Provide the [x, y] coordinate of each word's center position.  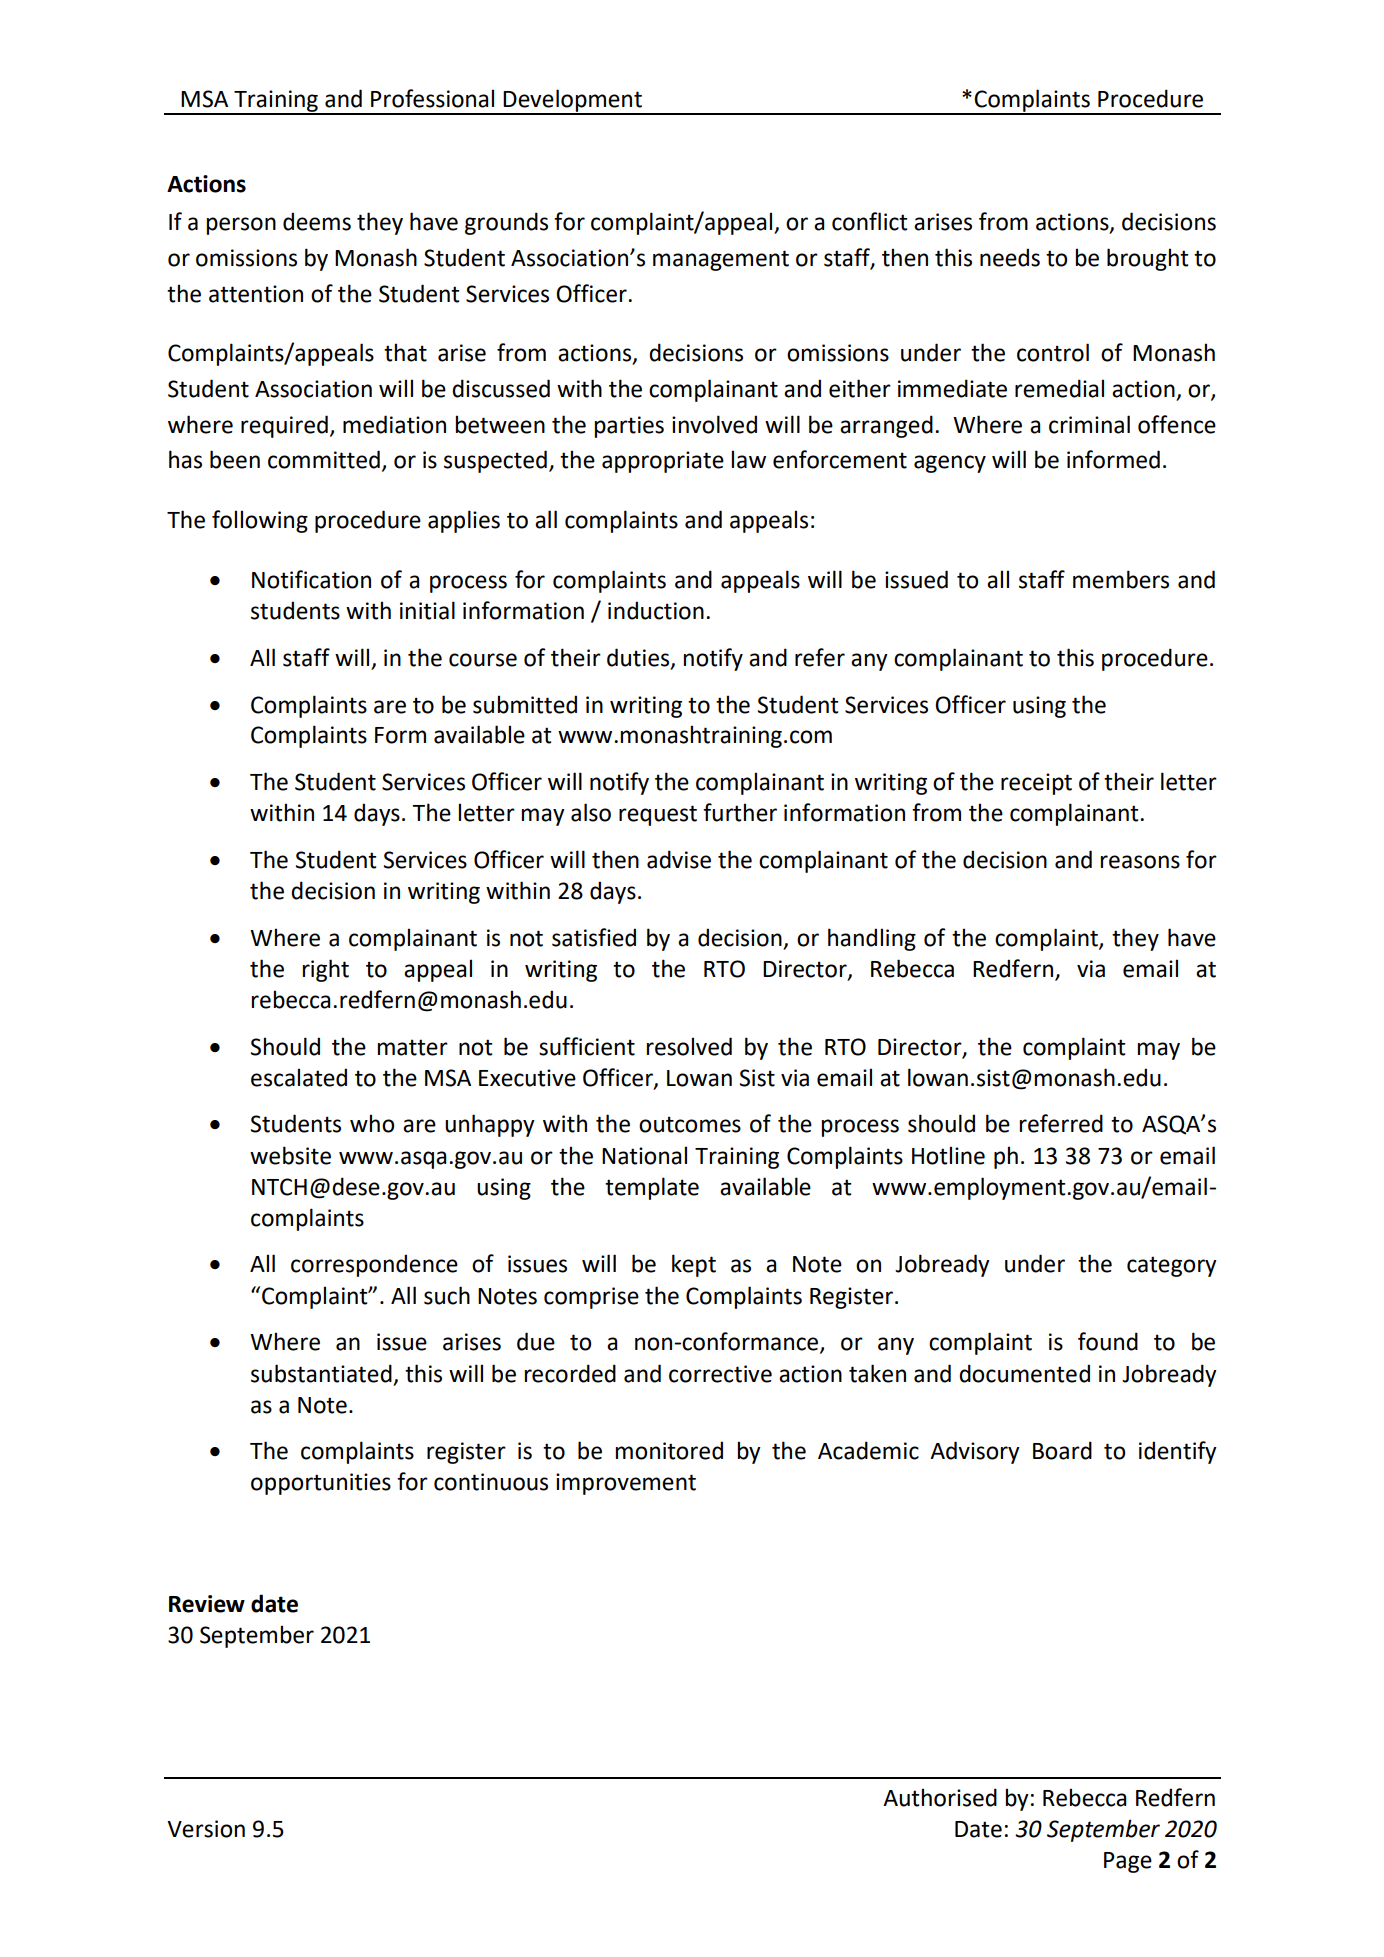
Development [573, 101]
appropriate [663, 462]
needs [1010, 257]
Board [1062, 1450]
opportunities [321, 1484]
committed [324, 459]
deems [317, 221]
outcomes [690, 1124]
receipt [1036, 784]
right [325, 970]
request [658, 815]
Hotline [948, 1155]
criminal [1089, 424]
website [290, 1155]
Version [206, 1829]
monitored [669, 1450]
